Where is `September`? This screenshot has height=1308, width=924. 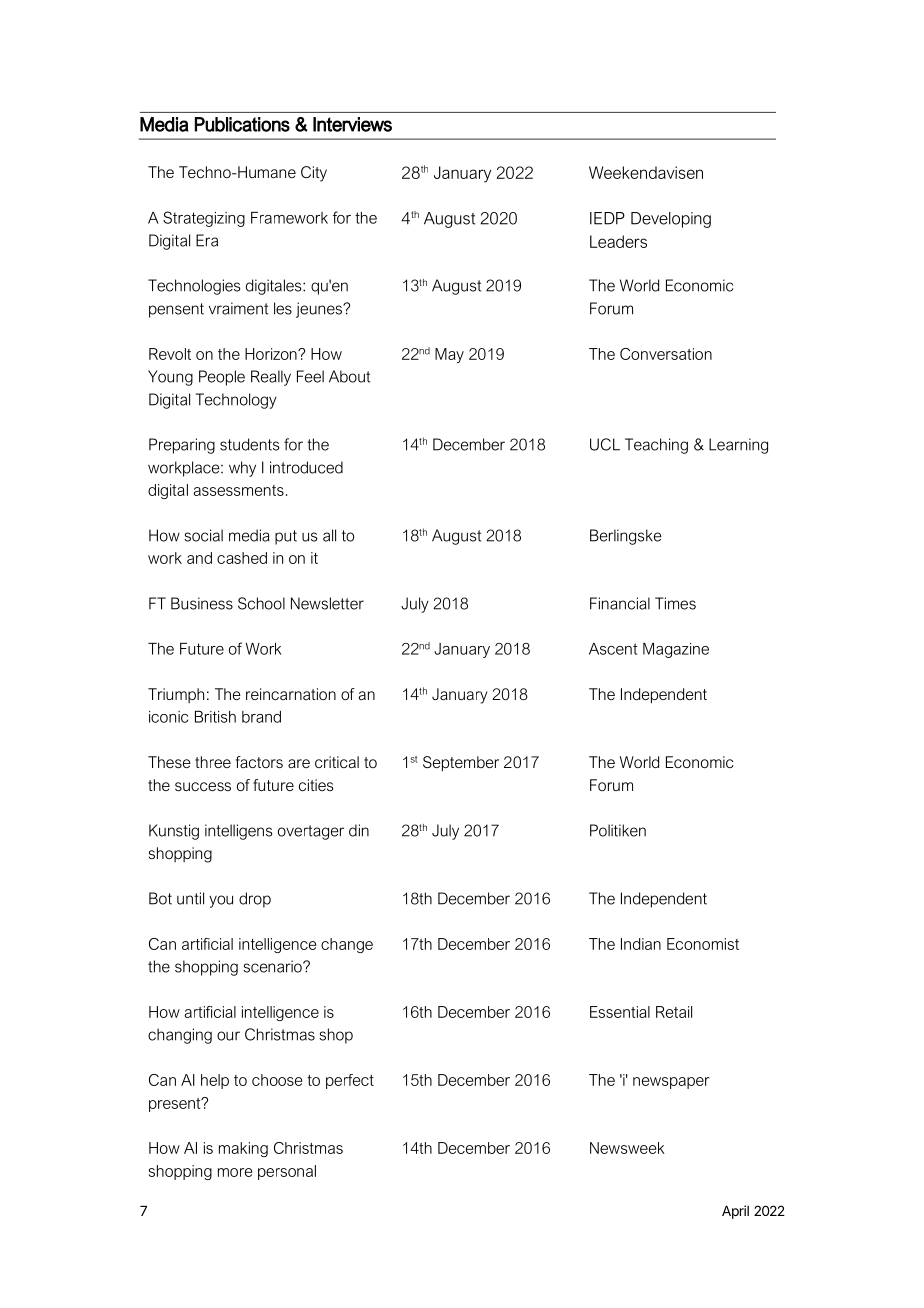 September is located at coordinates (461, 764).
